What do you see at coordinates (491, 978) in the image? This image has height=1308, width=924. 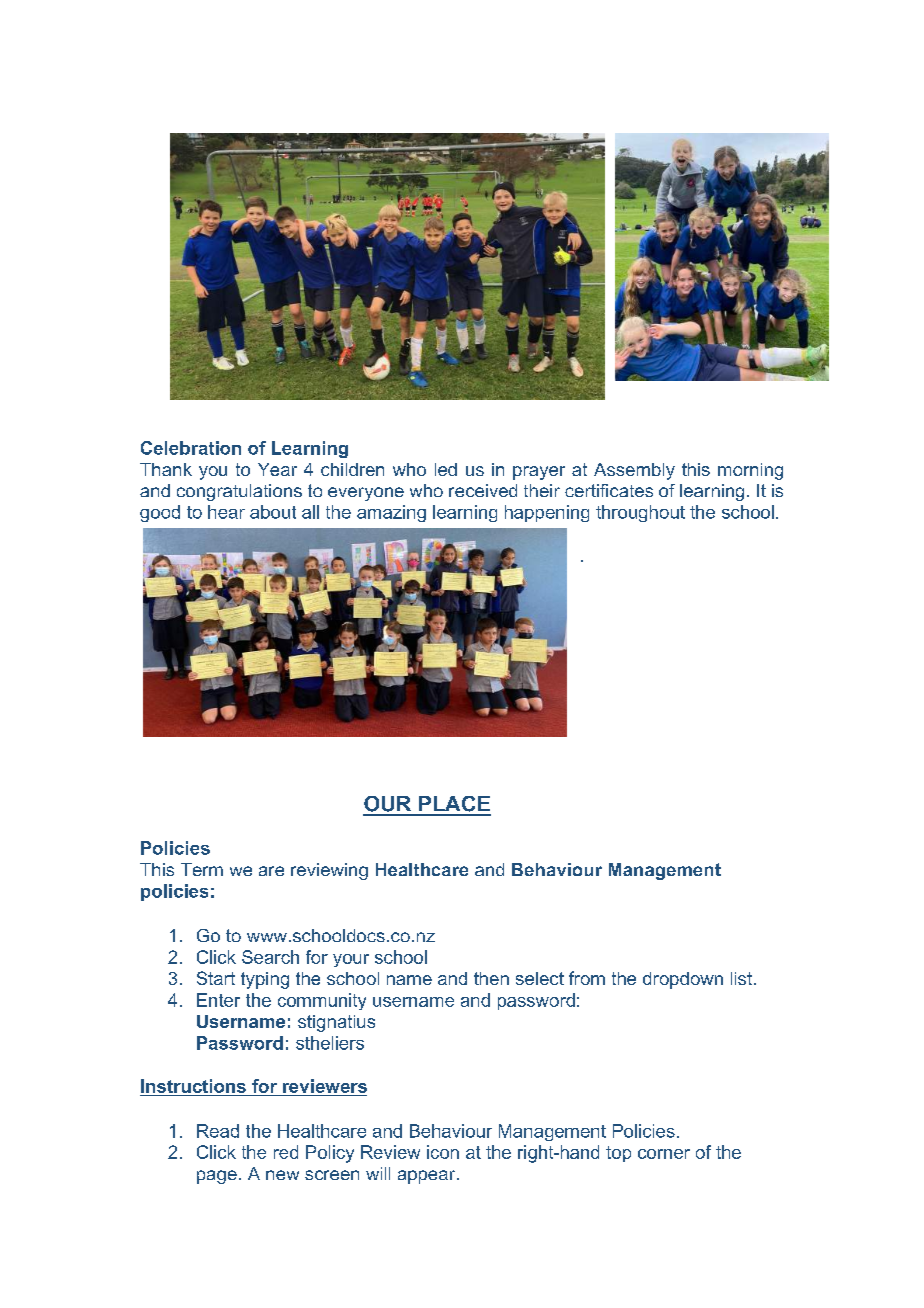 I see `then` at bounding box center [491, 978].
